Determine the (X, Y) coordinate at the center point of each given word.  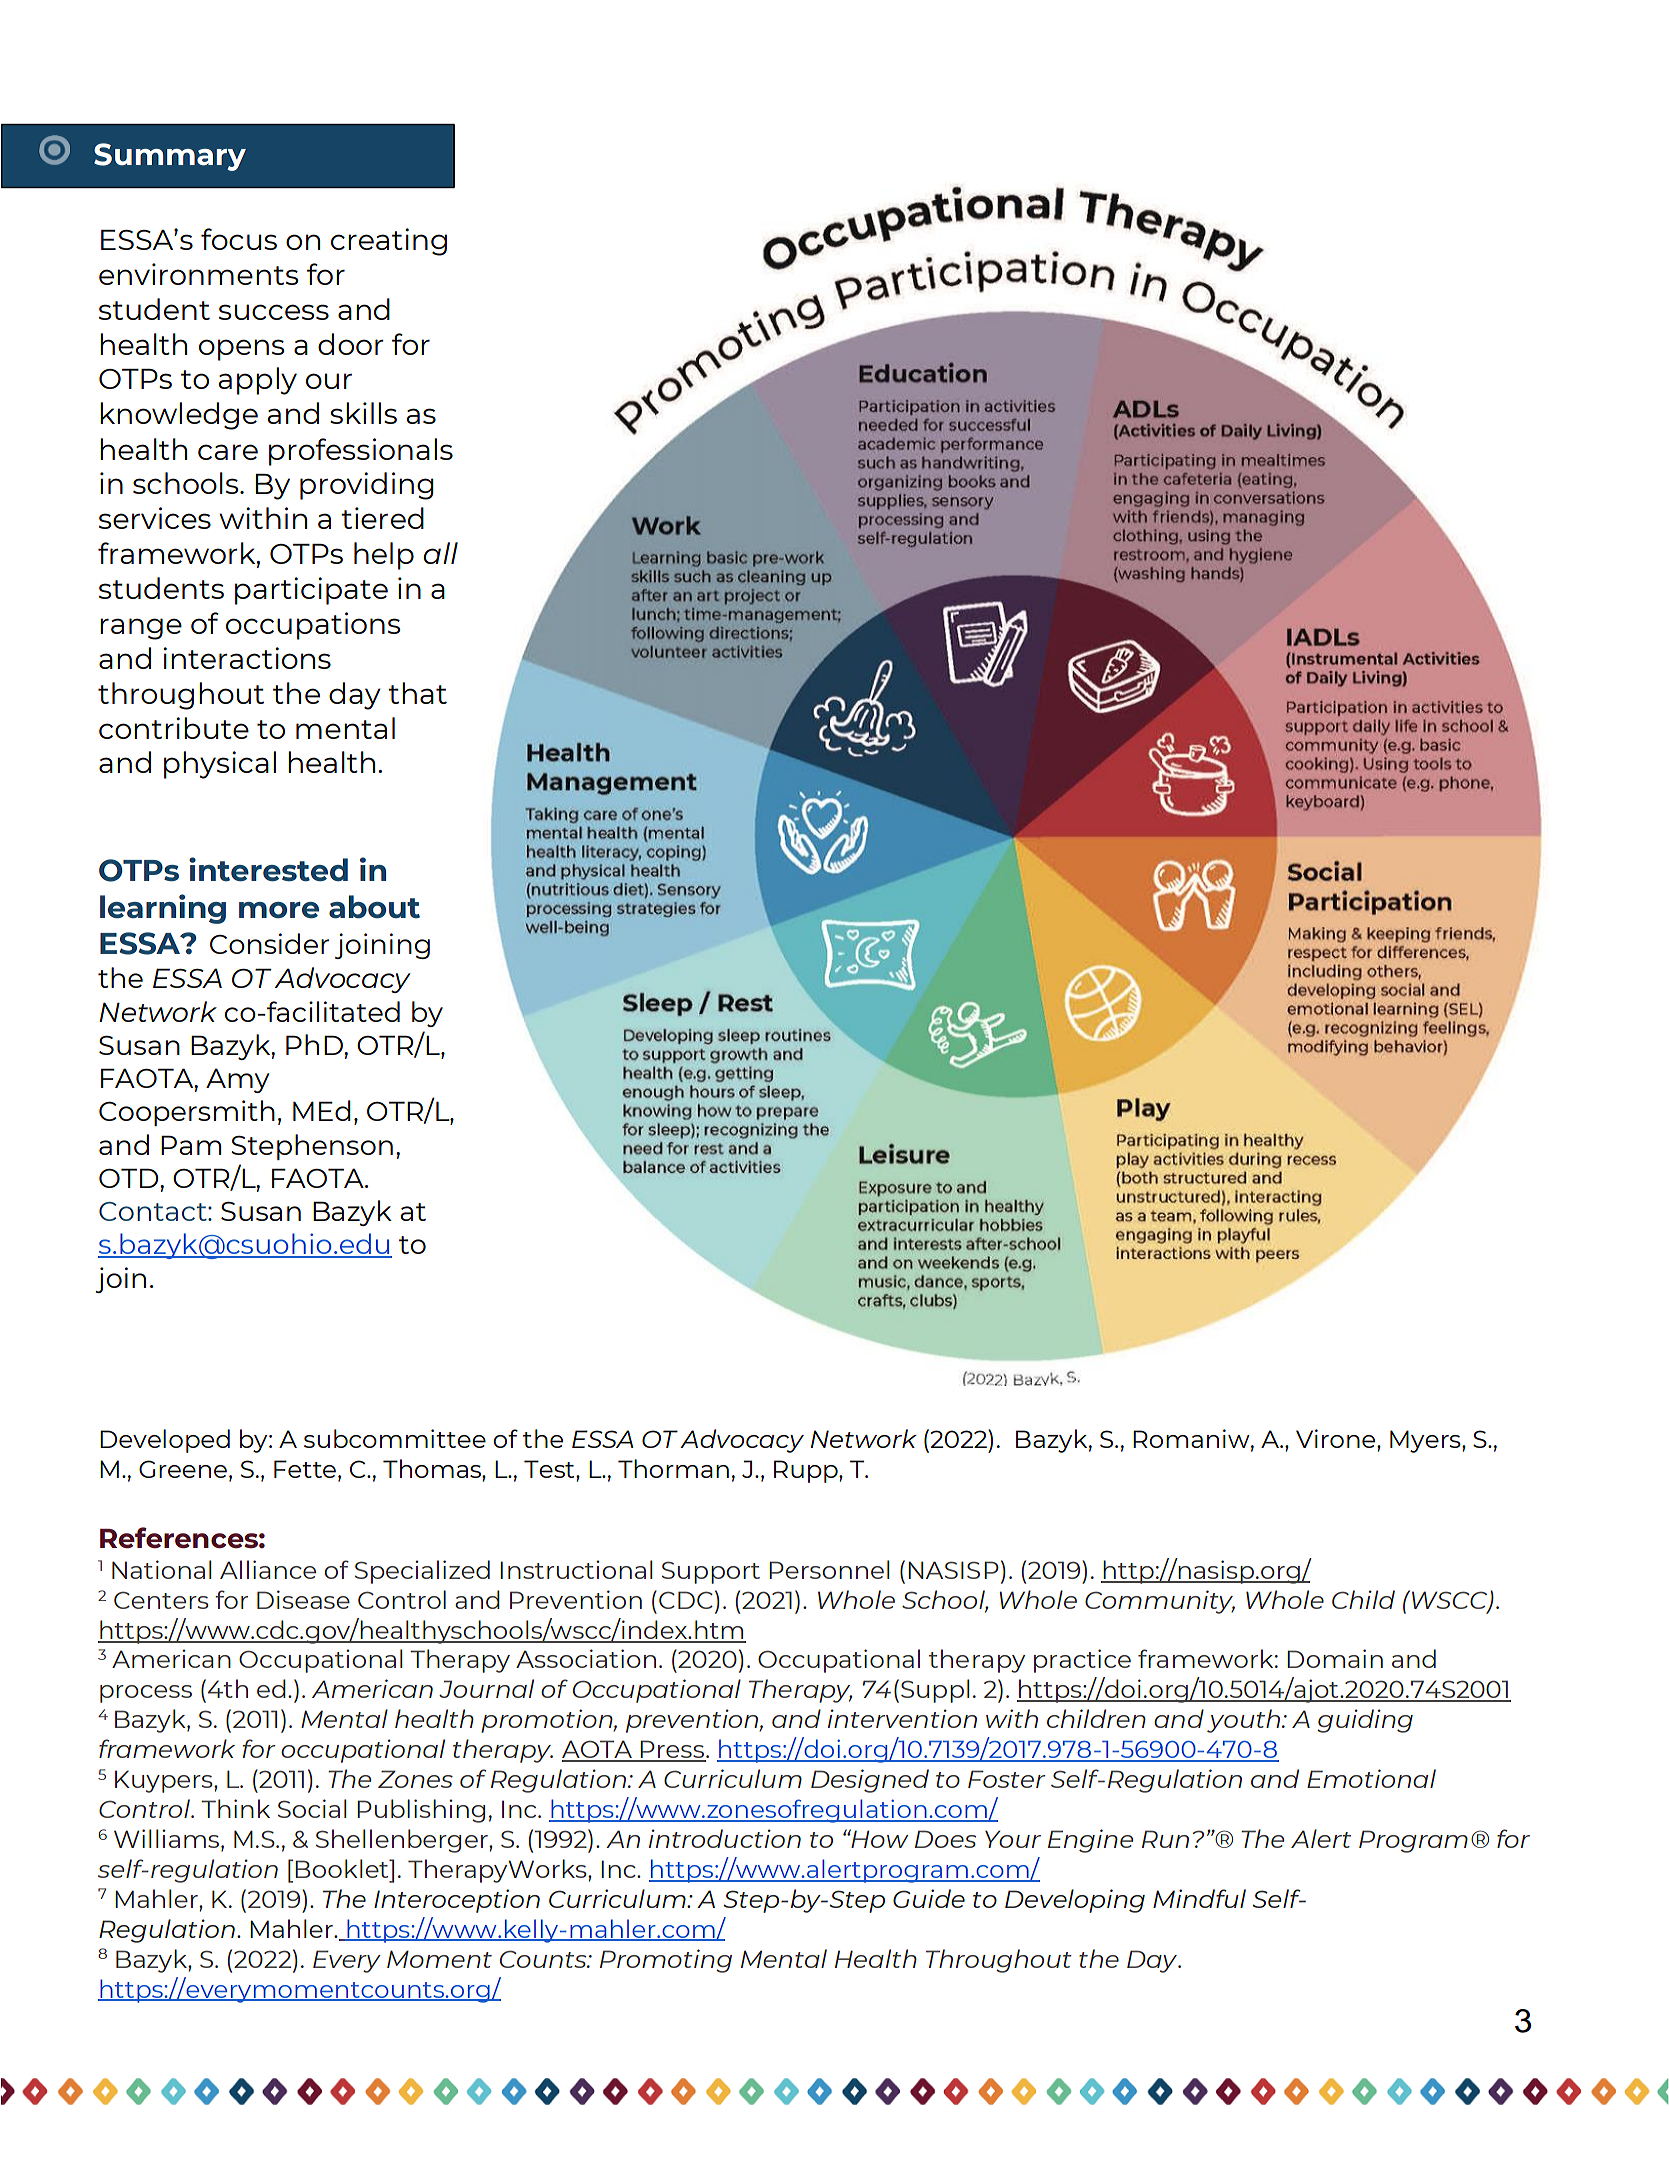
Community (1160, 1602)
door (351, 344)
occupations (313, 626)
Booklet (343, 1868)
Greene (183, 1469)
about (374, 907)
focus (239, 239)
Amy (237, 1081)
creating (389, 242)
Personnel (829, 1569)
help (384, 556)
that (417, 693)
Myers (1426, 1441)
